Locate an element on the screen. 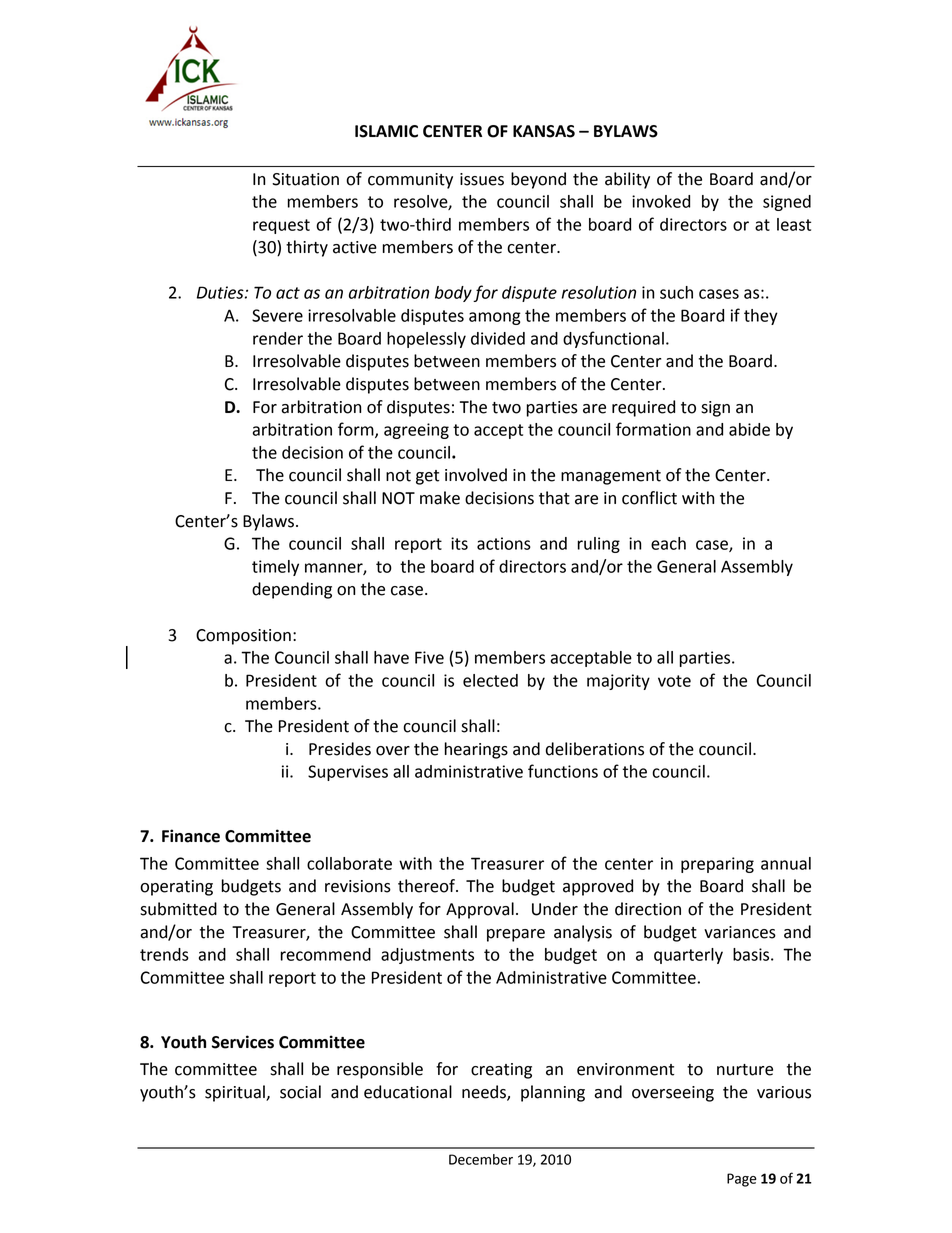  Approval is located at coordinates (480, 910).
